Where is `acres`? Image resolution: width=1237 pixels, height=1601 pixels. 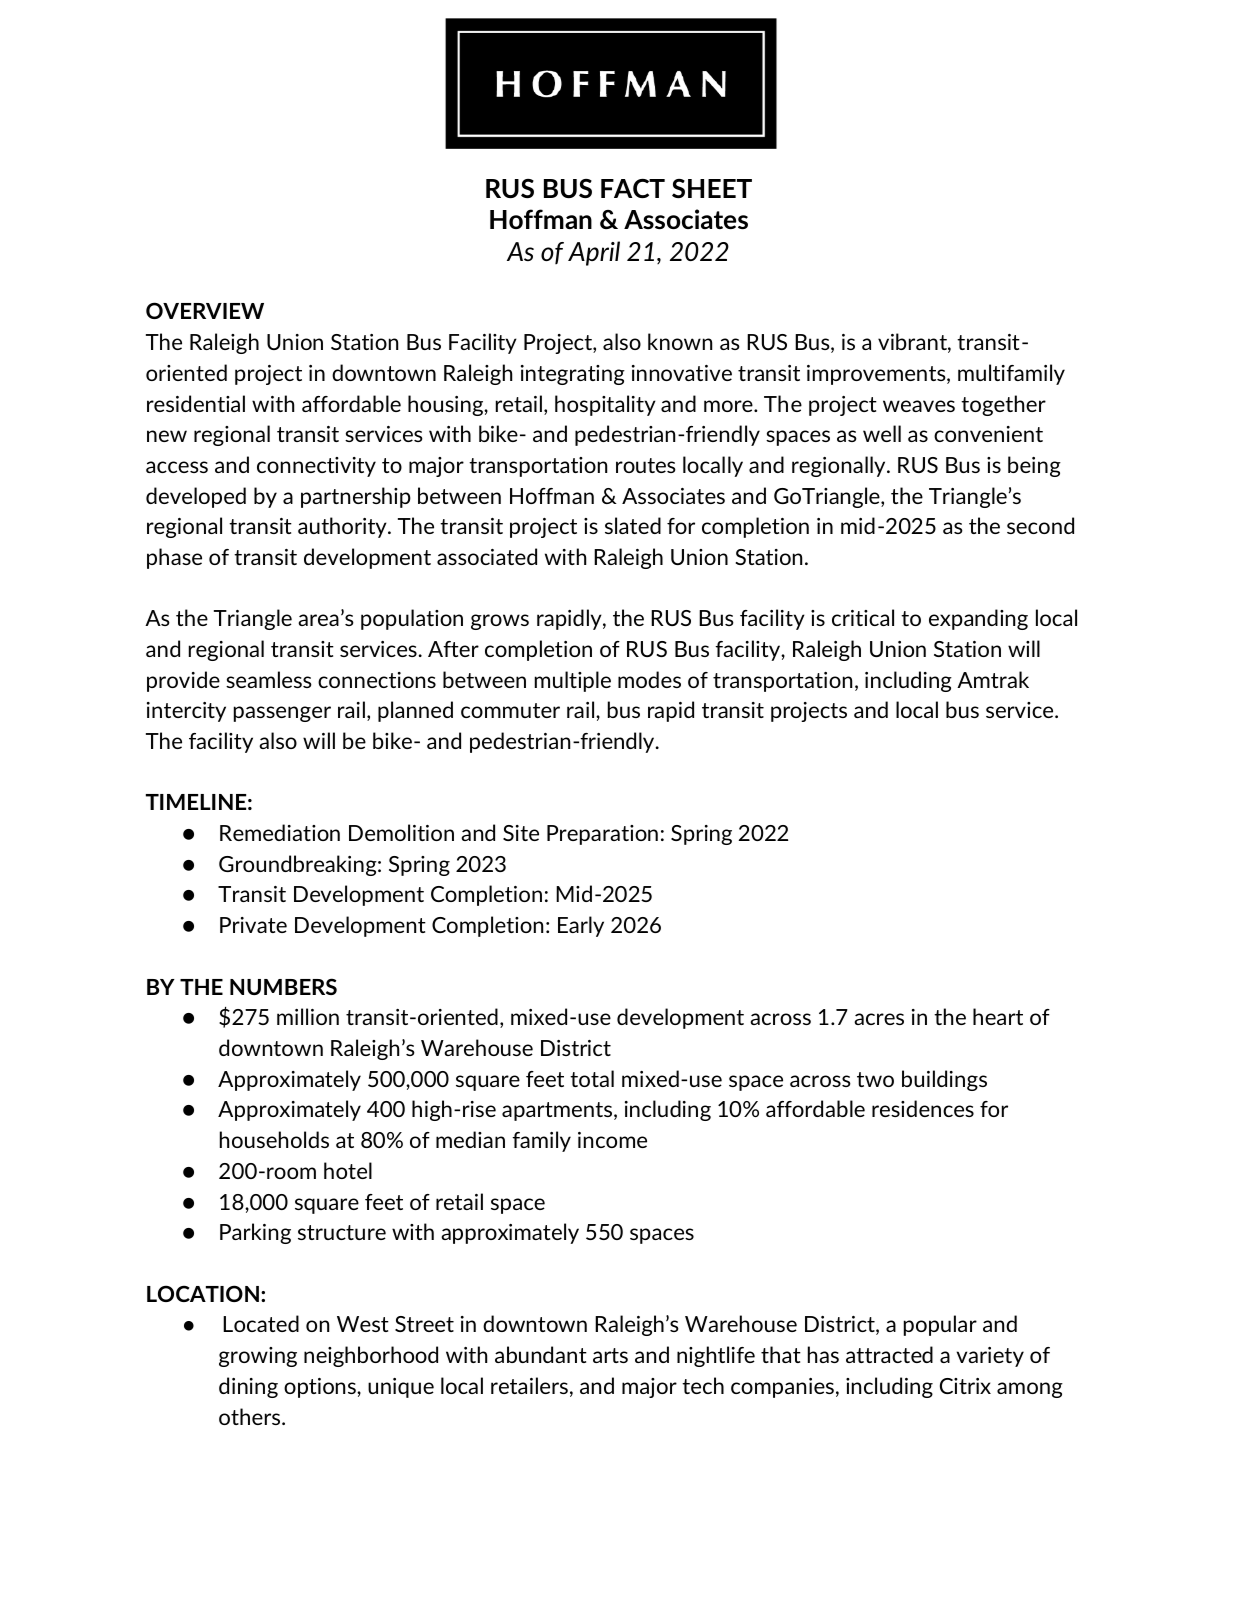
acres is located at coordinates (879, 1019).
